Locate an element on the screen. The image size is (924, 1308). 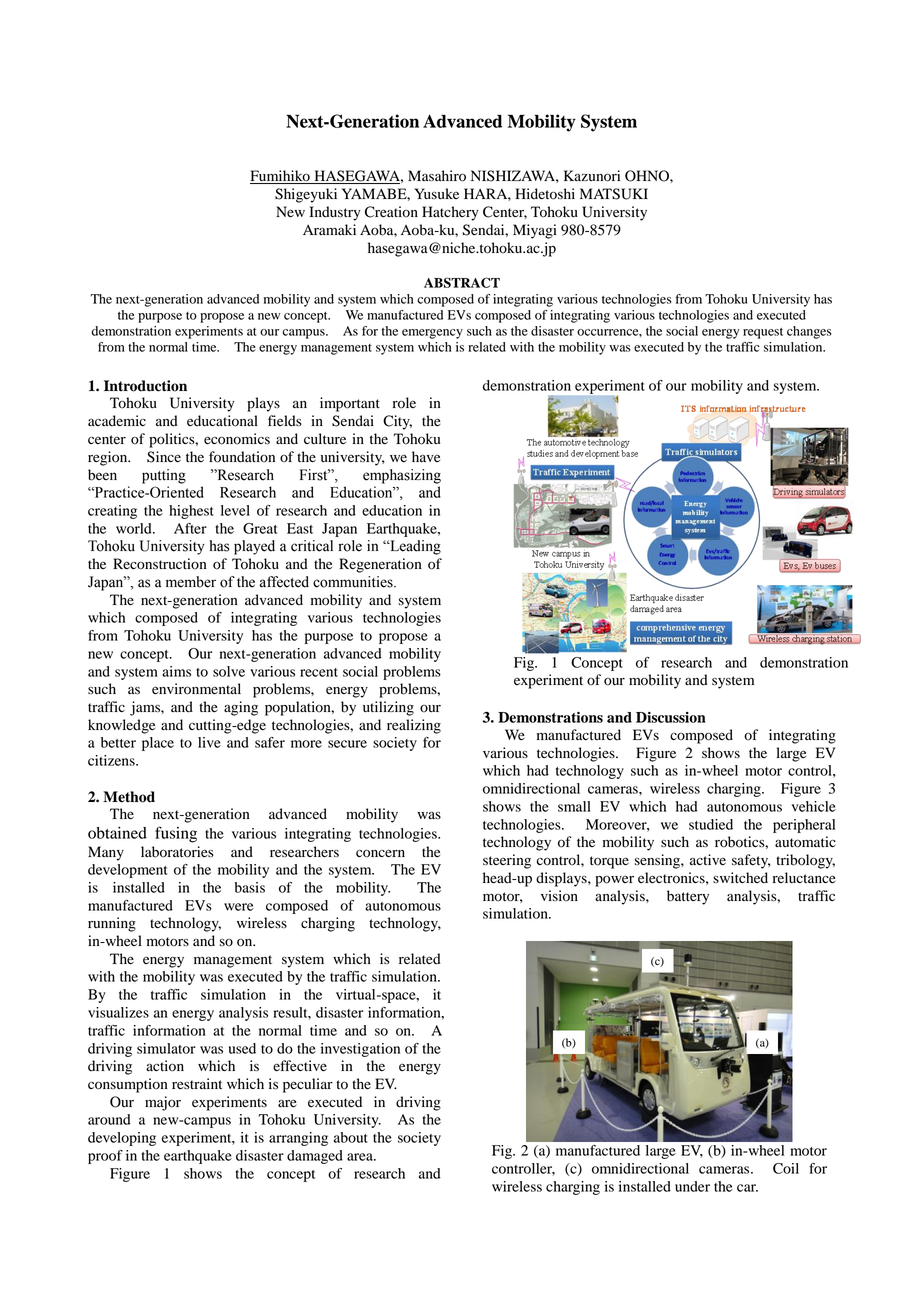
have is located at coordinates (426, 456).
